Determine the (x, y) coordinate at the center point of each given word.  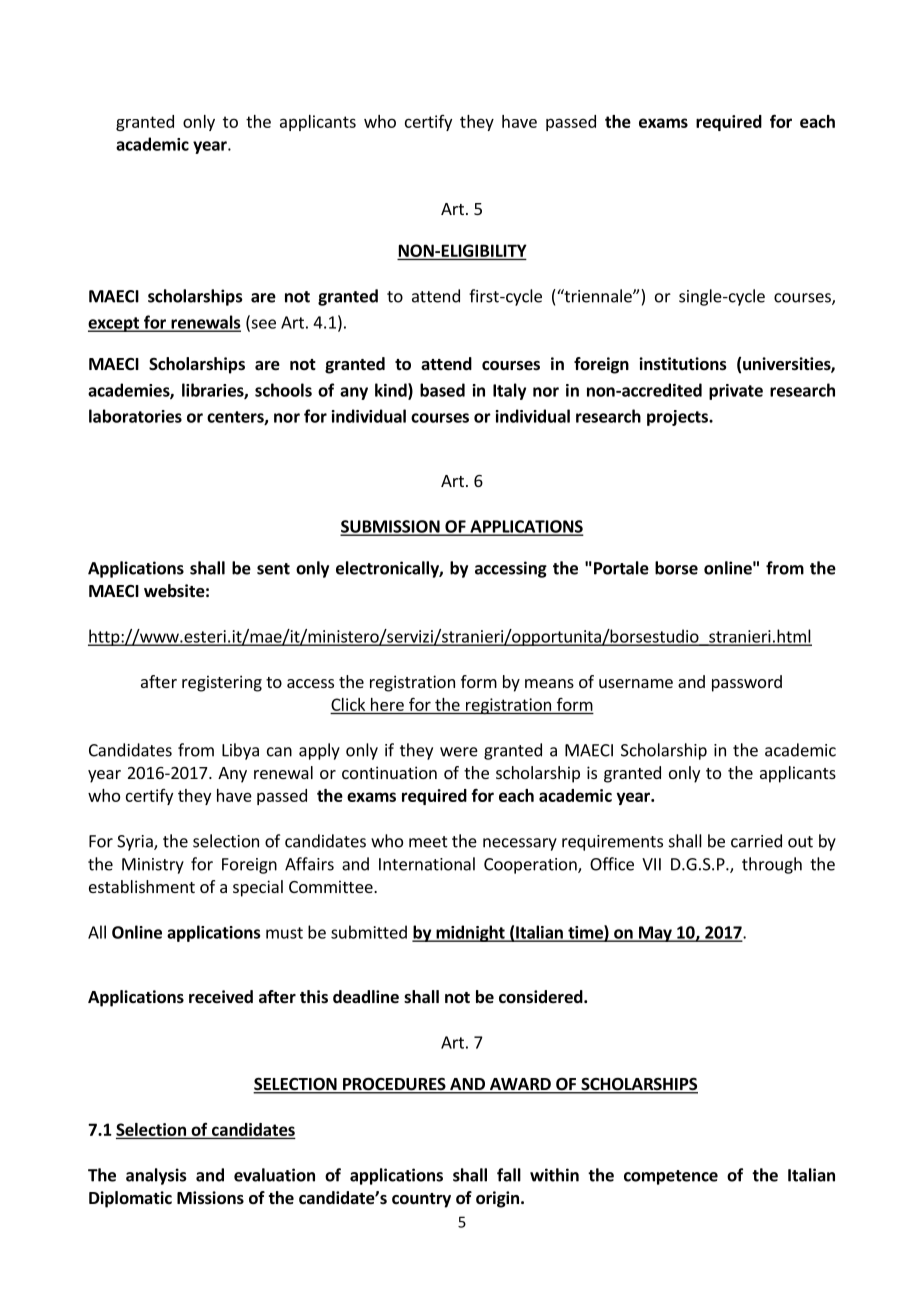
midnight (470, 933)
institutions (683, 364)
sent (273, 569)
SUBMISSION (391, 527)
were (459, 752)
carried (756, 841)
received (221, 997)
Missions (210, 1198)
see (262, 325)
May (655, 934)
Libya (240, 751)
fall (509, 1175)
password (747, 683)
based (442, 390)
